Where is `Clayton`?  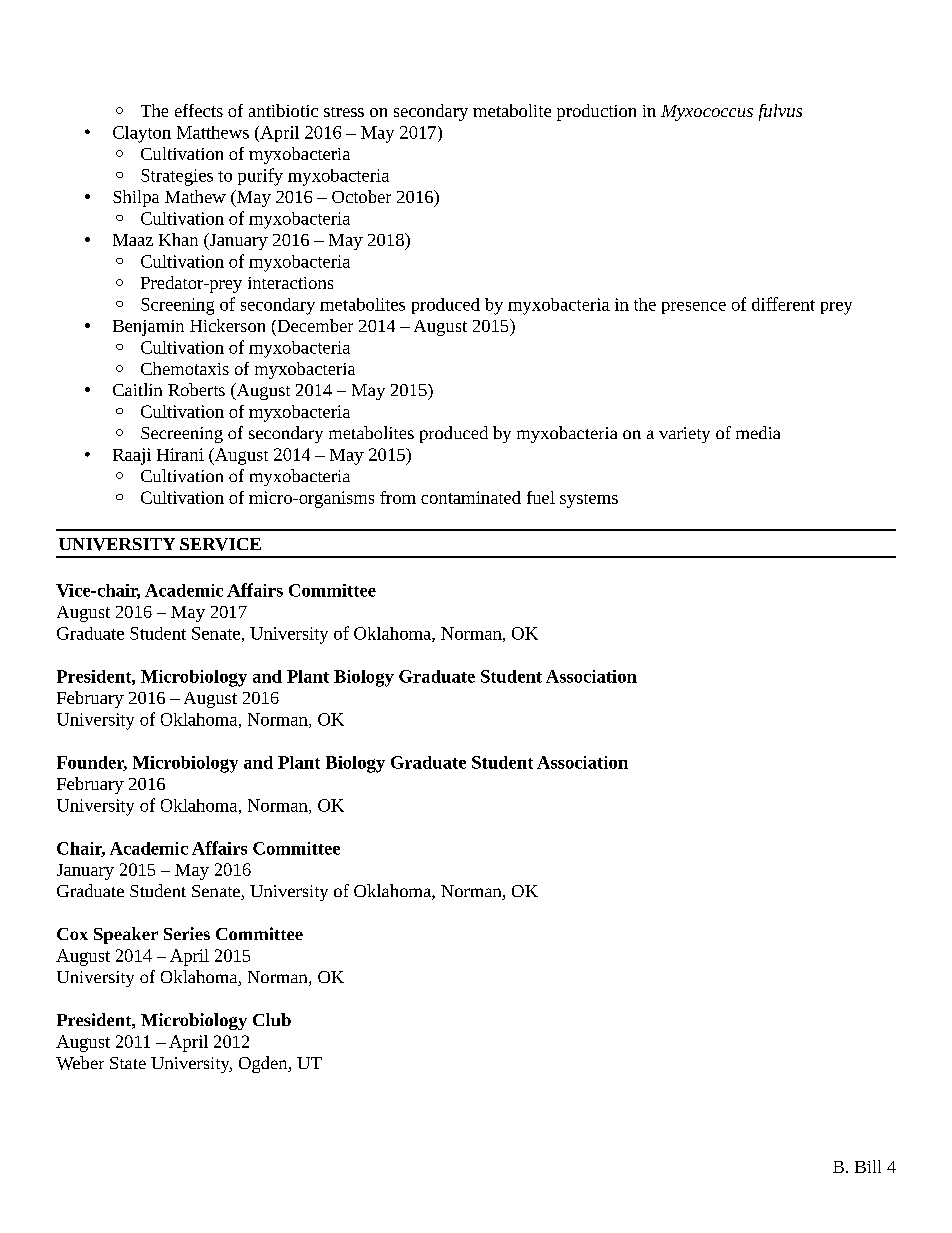 Clayton is located at coordinates (142, 134).
